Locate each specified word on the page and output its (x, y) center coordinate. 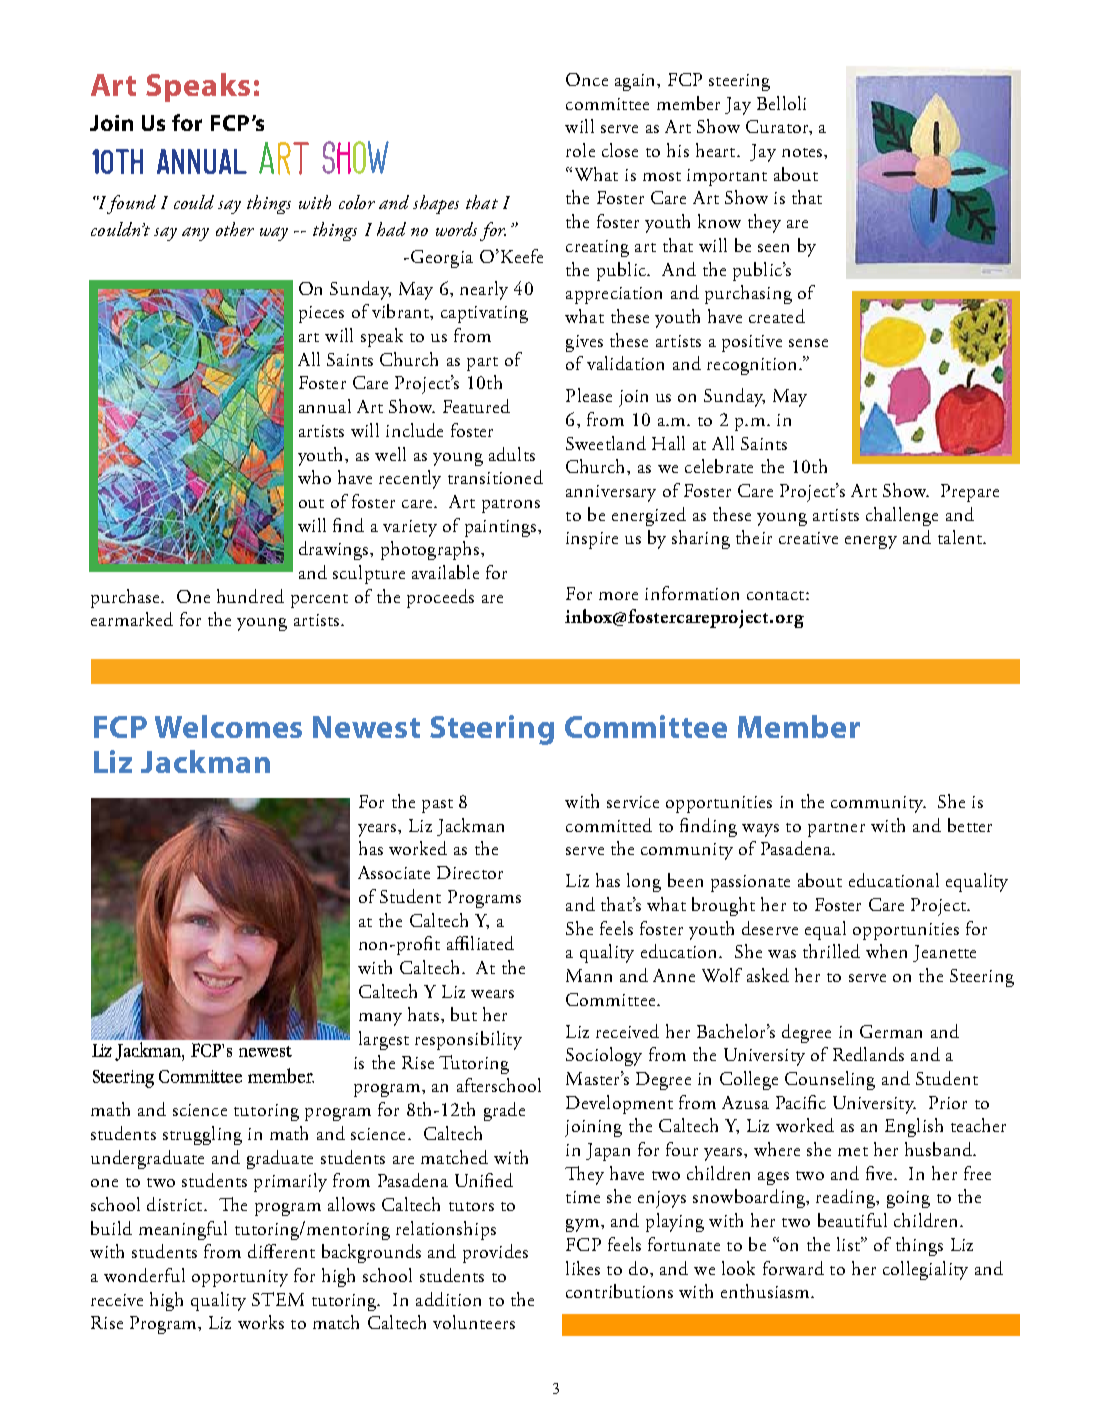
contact (777, 595)
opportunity (240, 1278)
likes (583, 1268)
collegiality (925, 1270)
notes (803, 152)
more (618, 596)
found (130, 204)
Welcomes (228, 726)
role (580, 150)
